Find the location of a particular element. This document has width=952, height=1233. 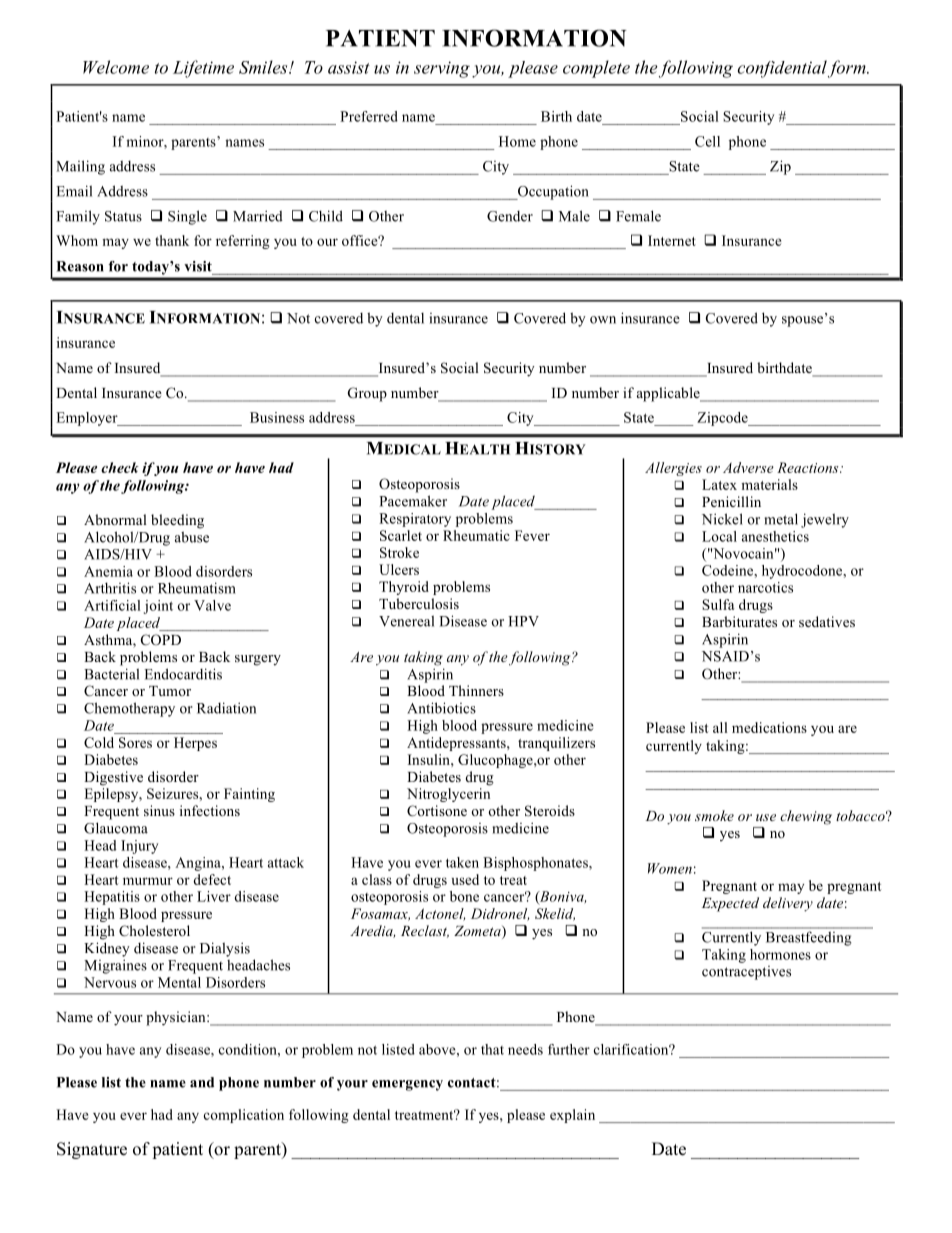

Antibiotics is located at coordinates (441, 708).
